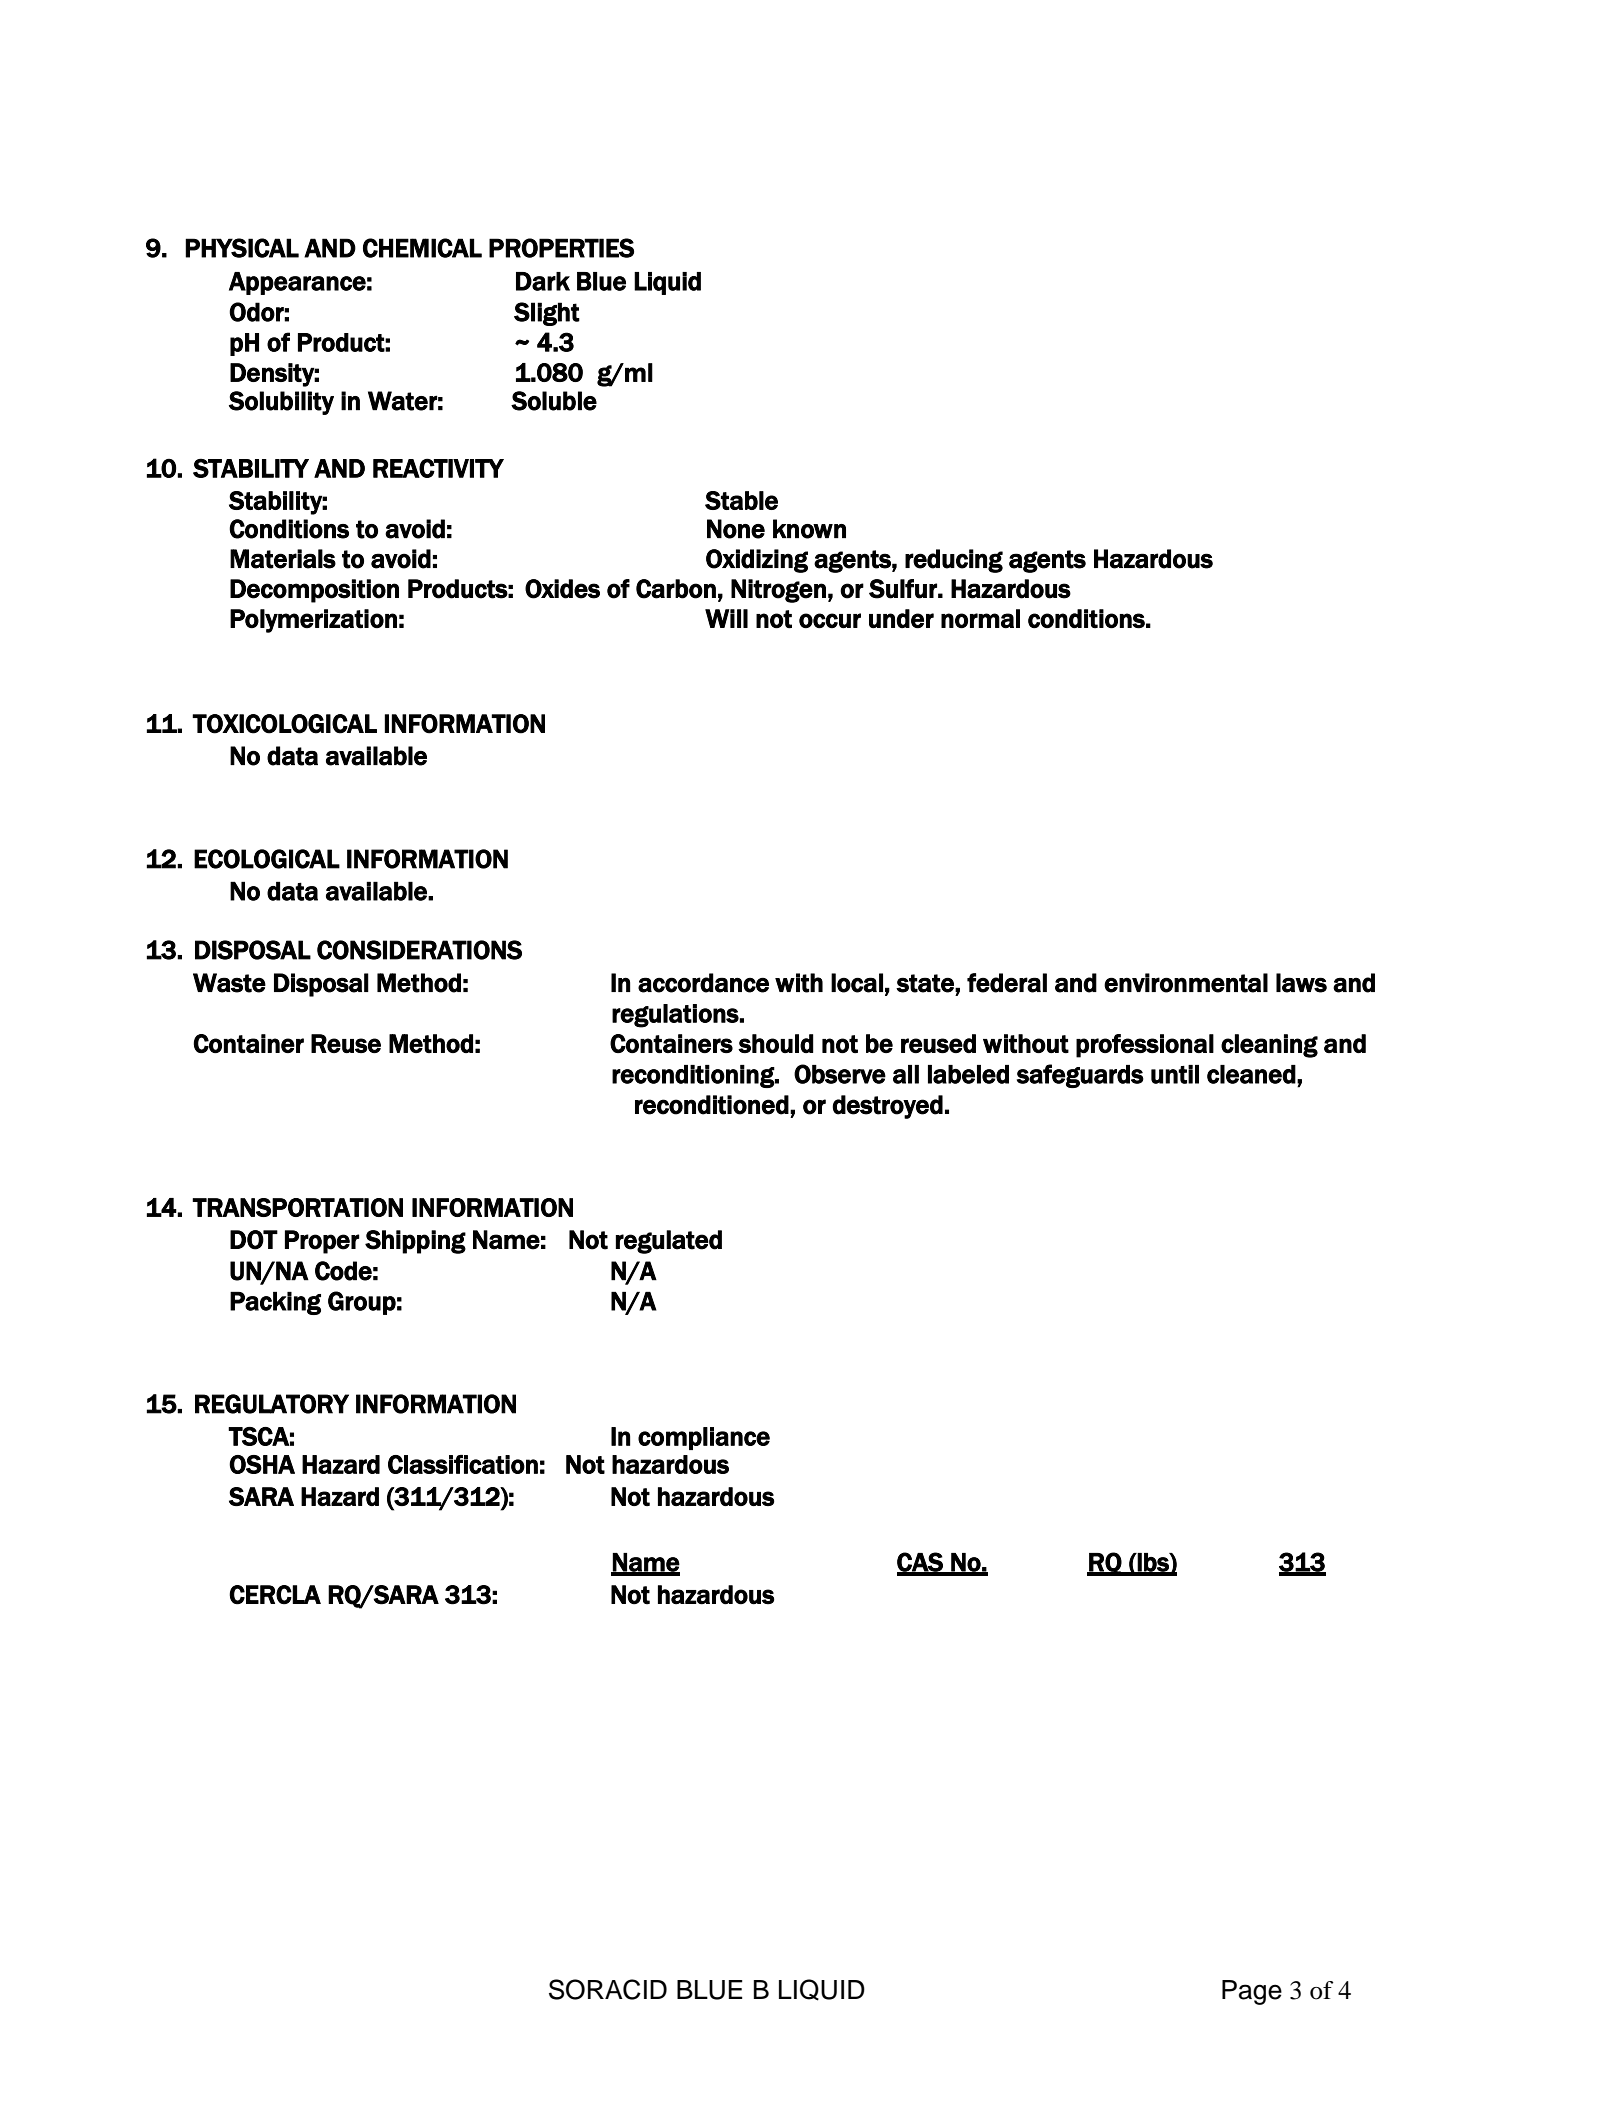 This image has width=1624, height=2101. Describe the element at coordinates (1186, 983) in the image. I see `environmental` at that location.
